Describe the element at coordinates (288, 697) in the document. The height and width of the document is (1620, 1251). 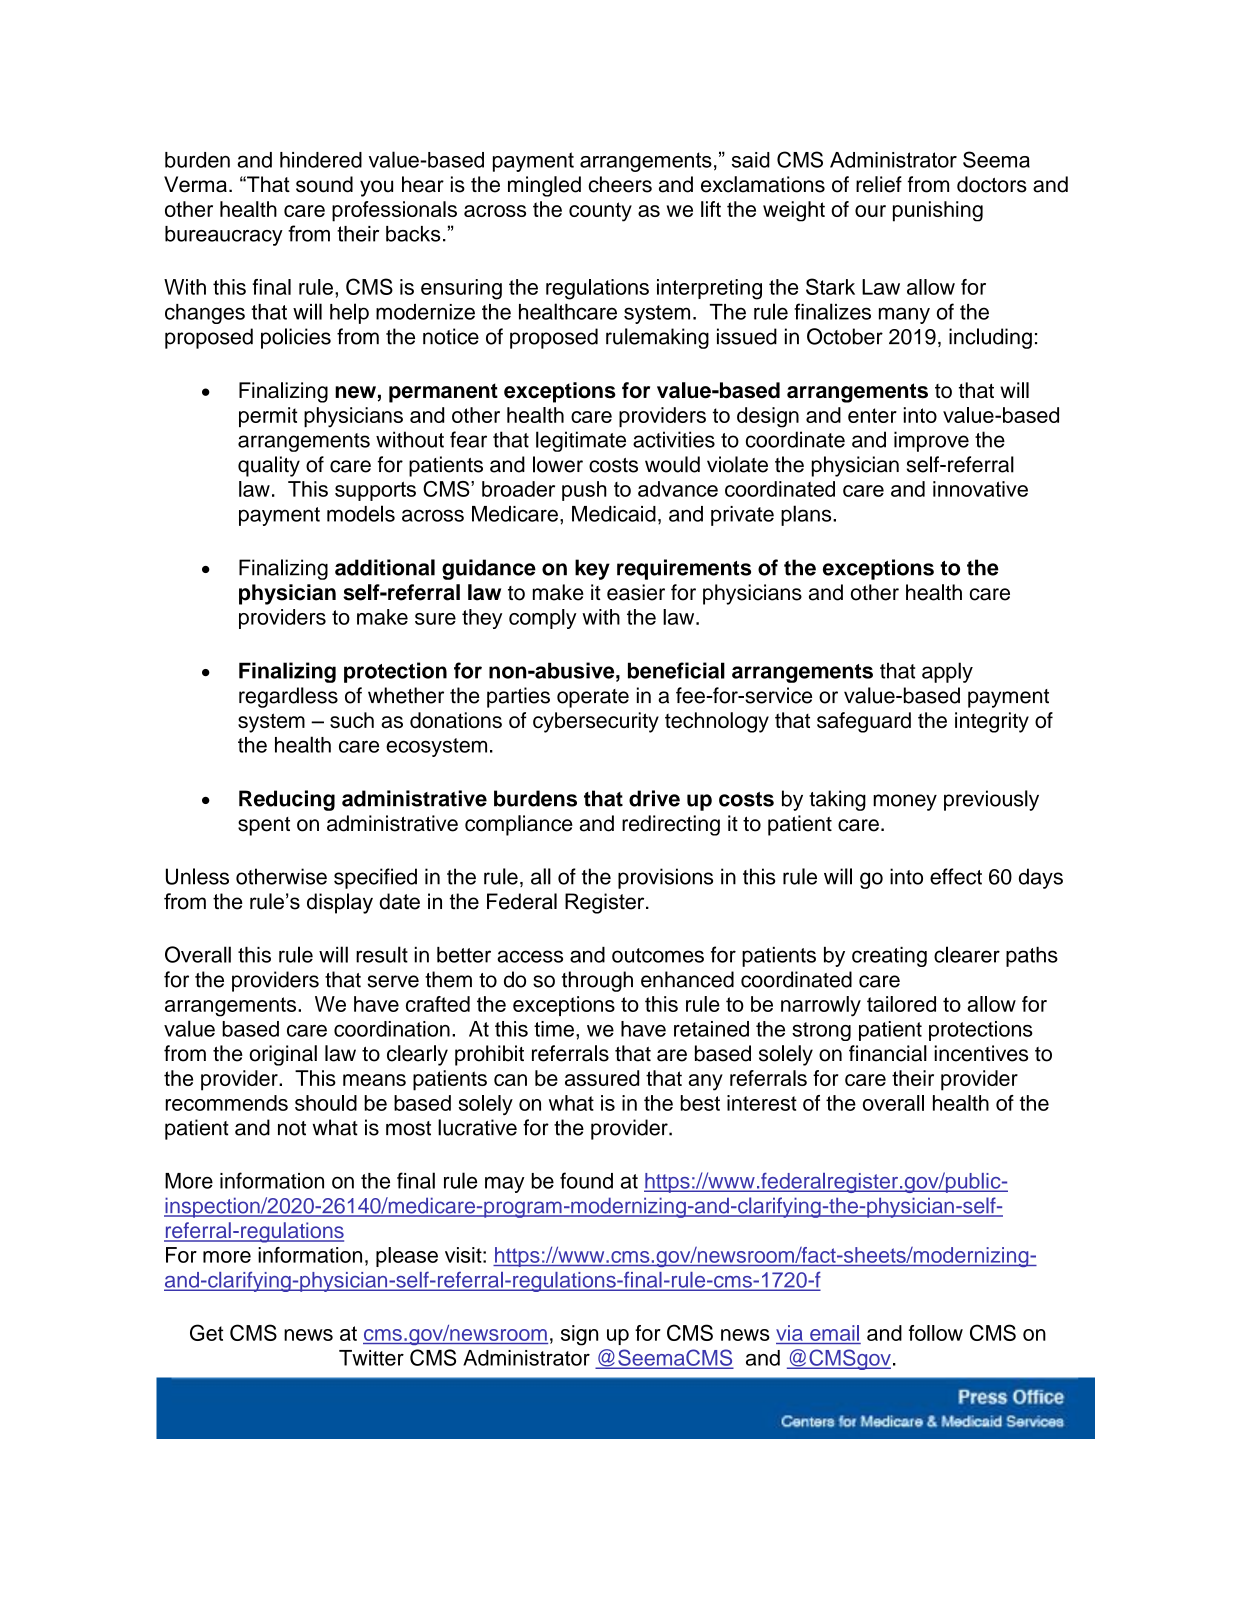
I see `regardless` at that location.
